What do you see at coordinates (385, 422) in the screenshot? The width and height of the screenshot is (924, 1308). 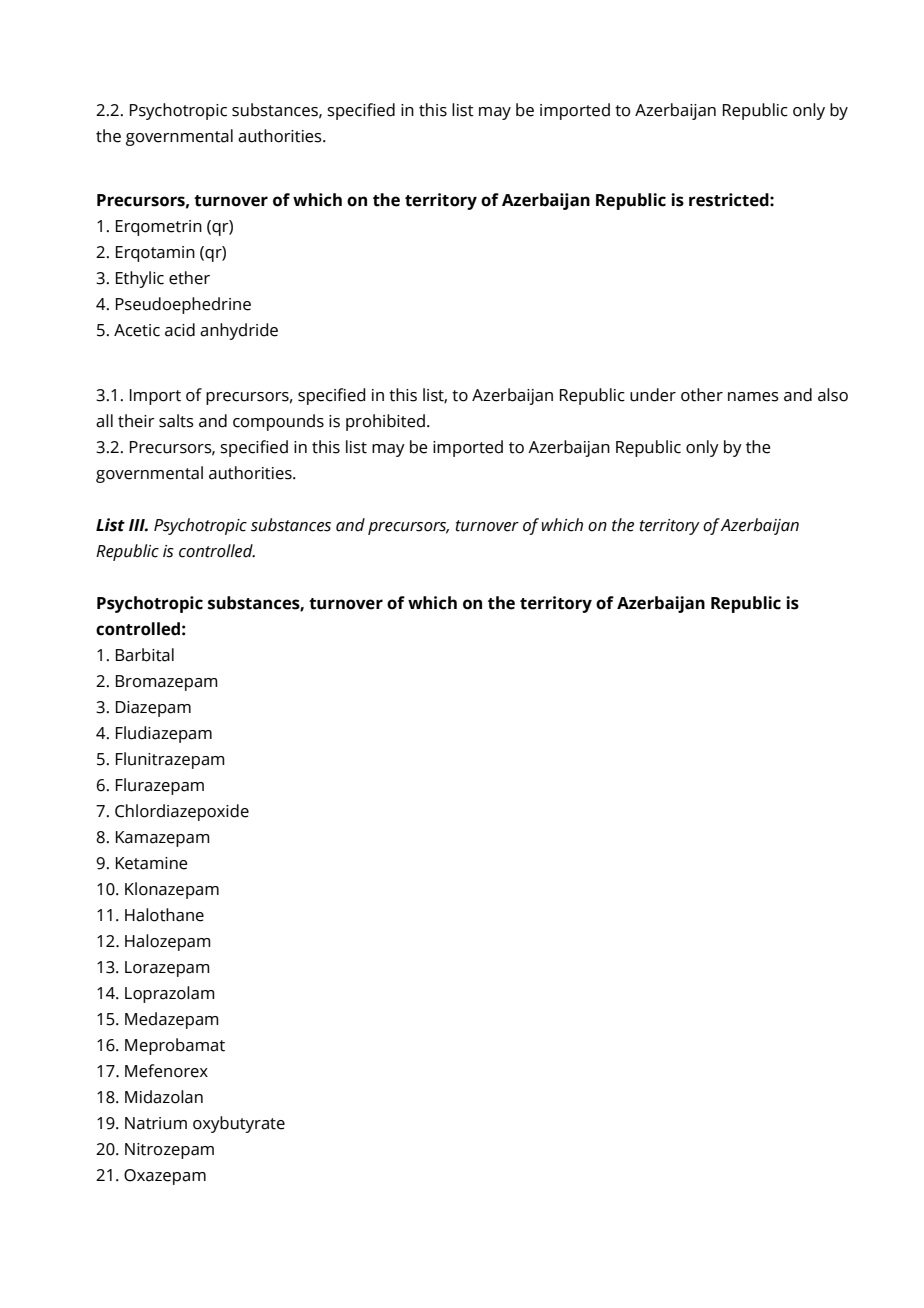 I see `prohibited` at bounding box center [385, 422].
